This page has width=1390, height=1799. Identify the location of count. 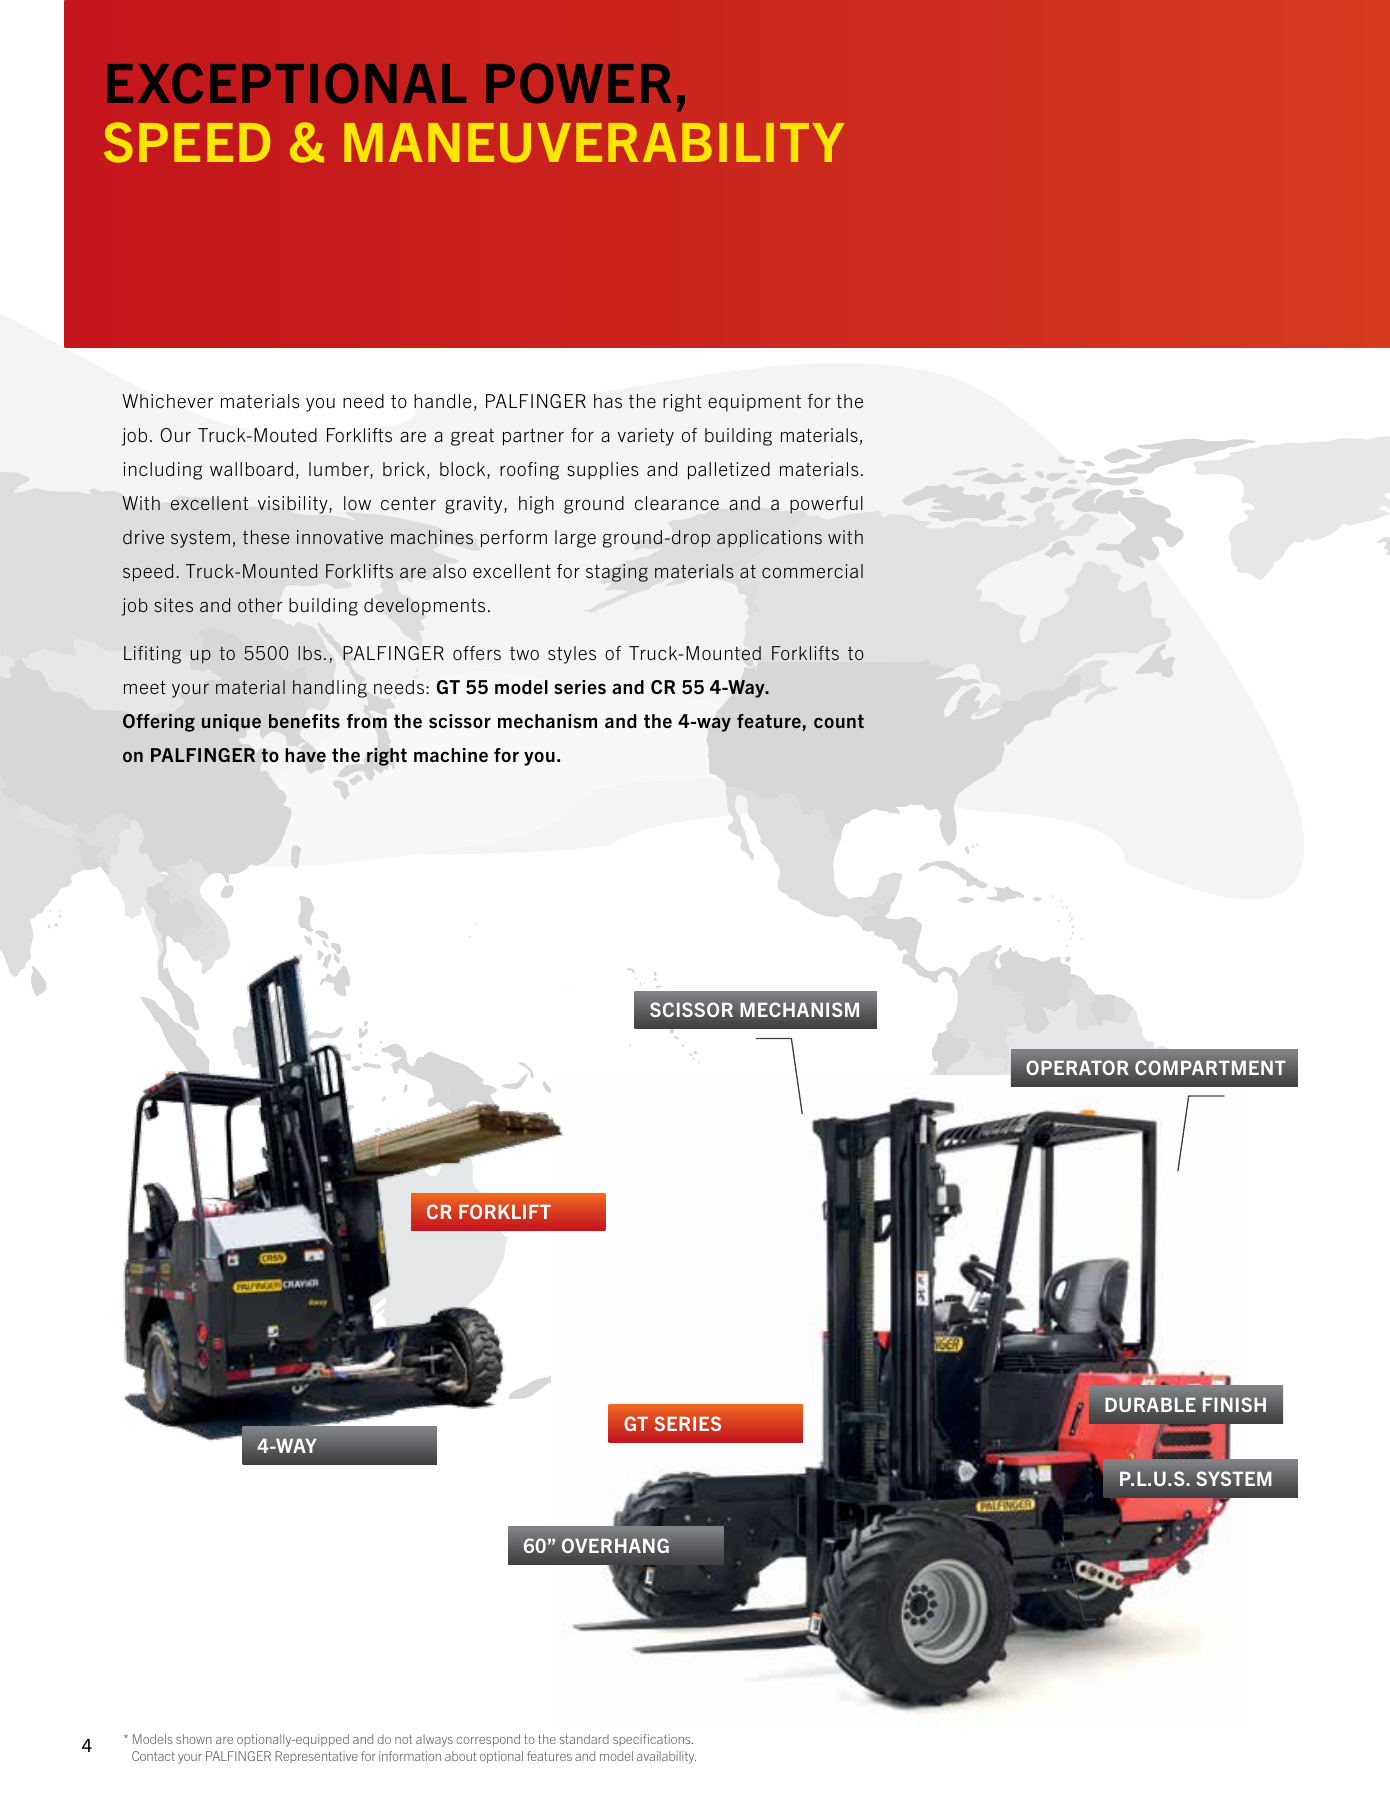
(839, 721).
